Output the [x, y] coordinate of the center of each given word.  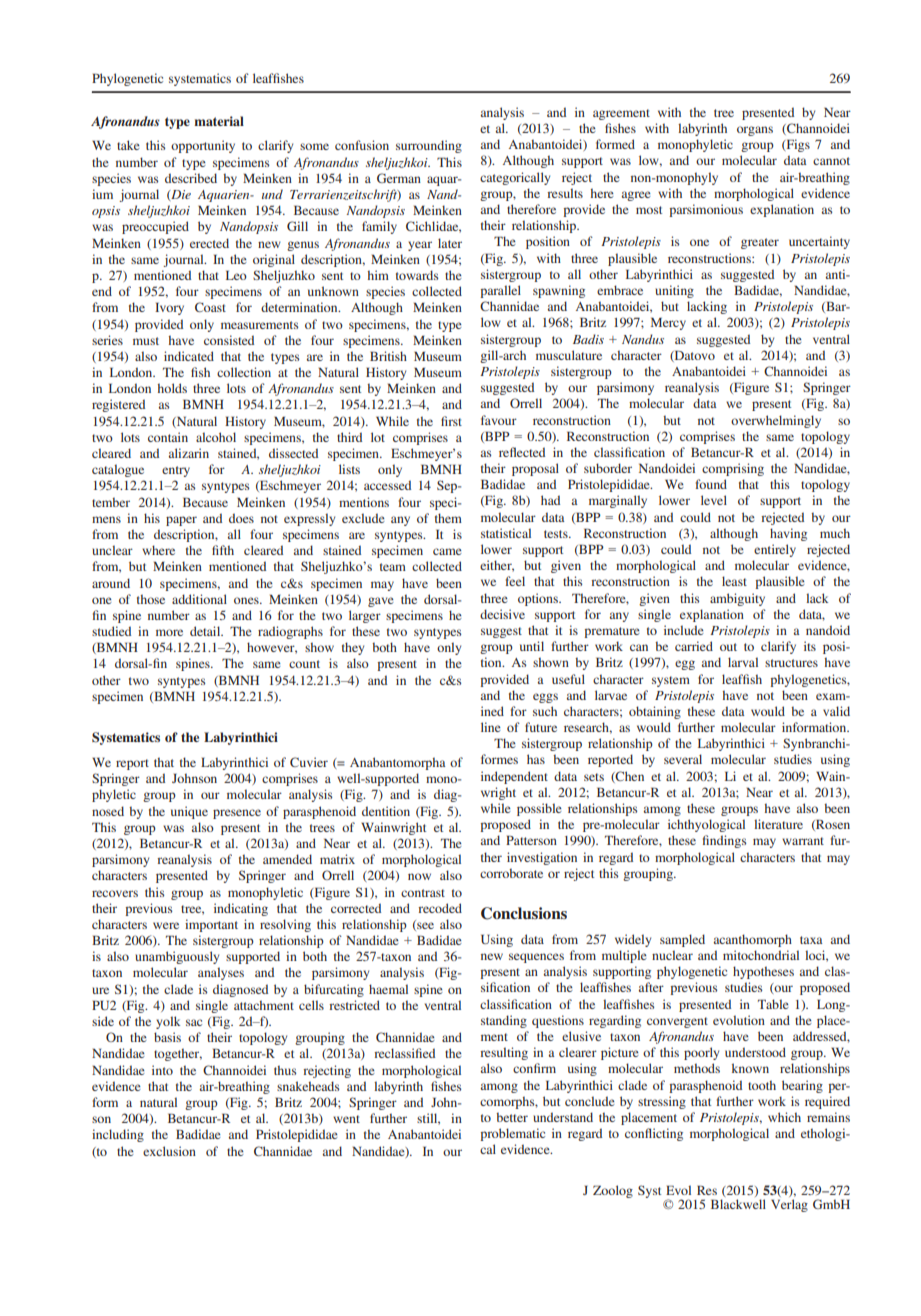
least [734, 581]
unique [189, 812]
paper [181, 521]
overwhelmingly [776, 421]
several [683, 759]
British [388, 356]
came [447, 551]
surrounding [429, 146]
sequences [536, 958]
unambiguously [177, 957]
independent [514, 777]
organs [755, 131]
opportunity [203, 146]
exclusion [169, 1151]
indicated [189, 356]
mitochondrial [761, 955]
